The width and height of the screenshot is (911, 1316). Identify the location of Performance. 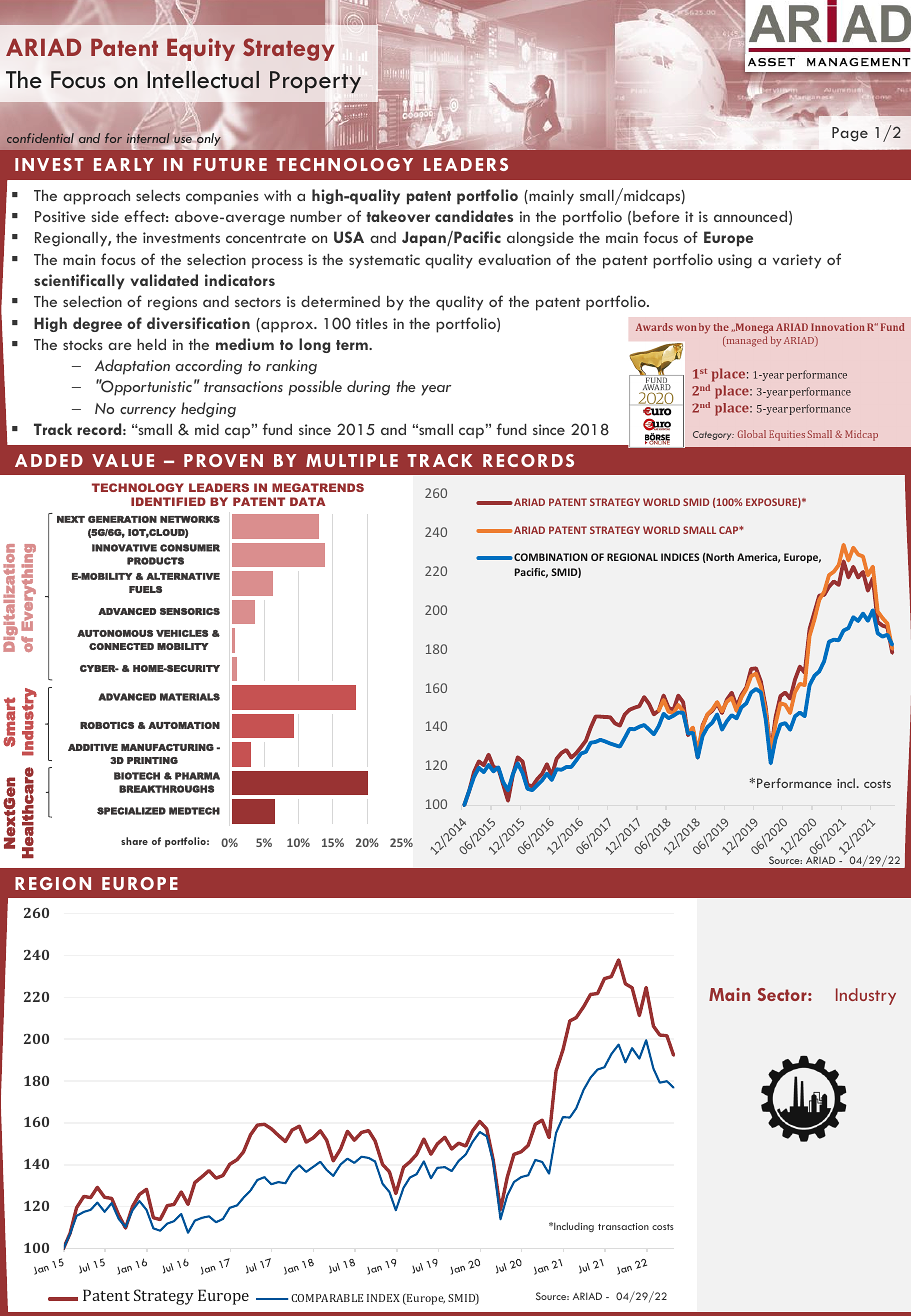
(794, 783).
